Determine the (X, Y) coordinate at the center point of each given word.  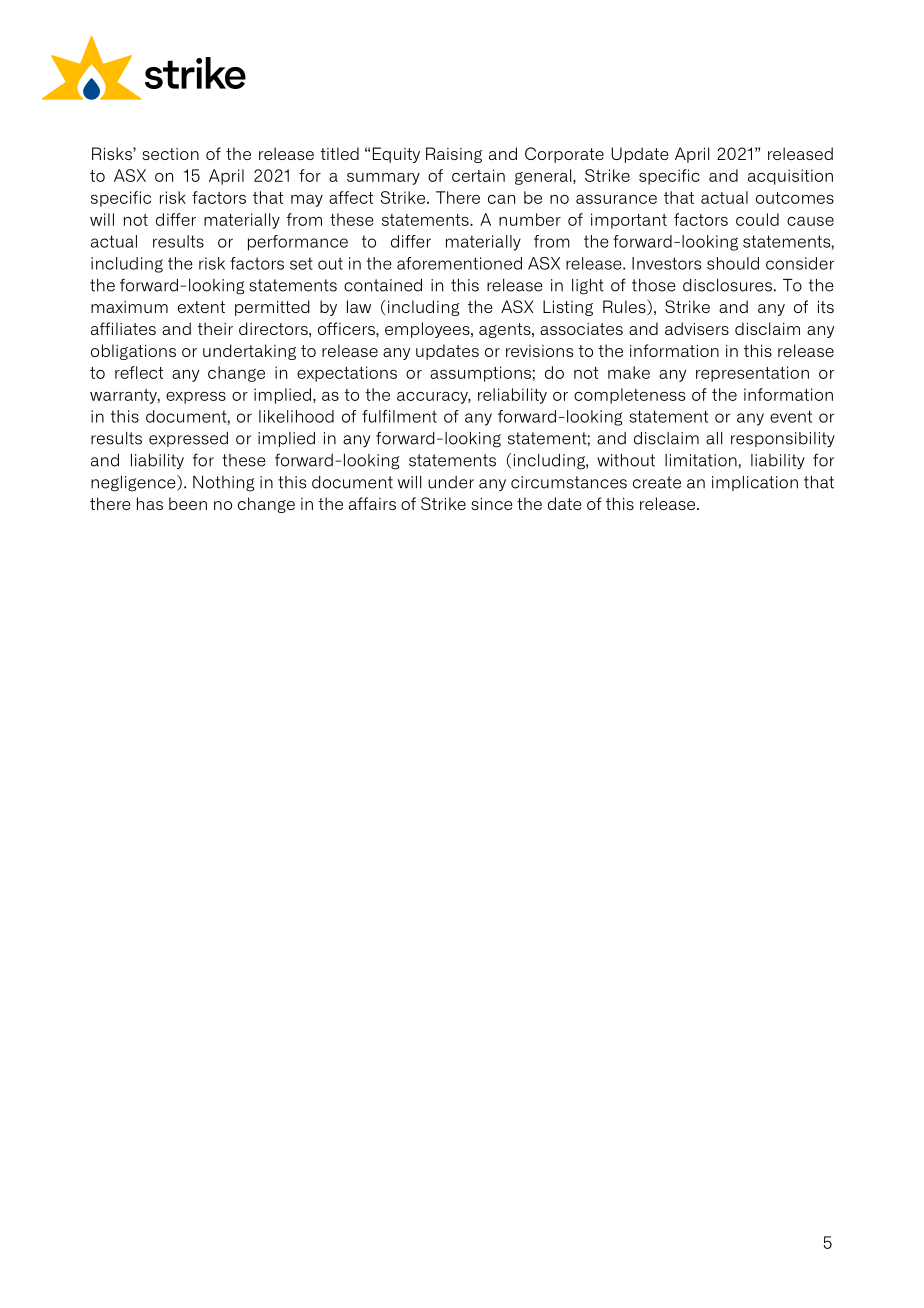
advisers (697, 328)
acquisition (790, 177)
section (170, 154)
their (215, 328)
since (491, 503)
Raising (454, 155)
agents (506, 330)
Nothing (223, 484)
